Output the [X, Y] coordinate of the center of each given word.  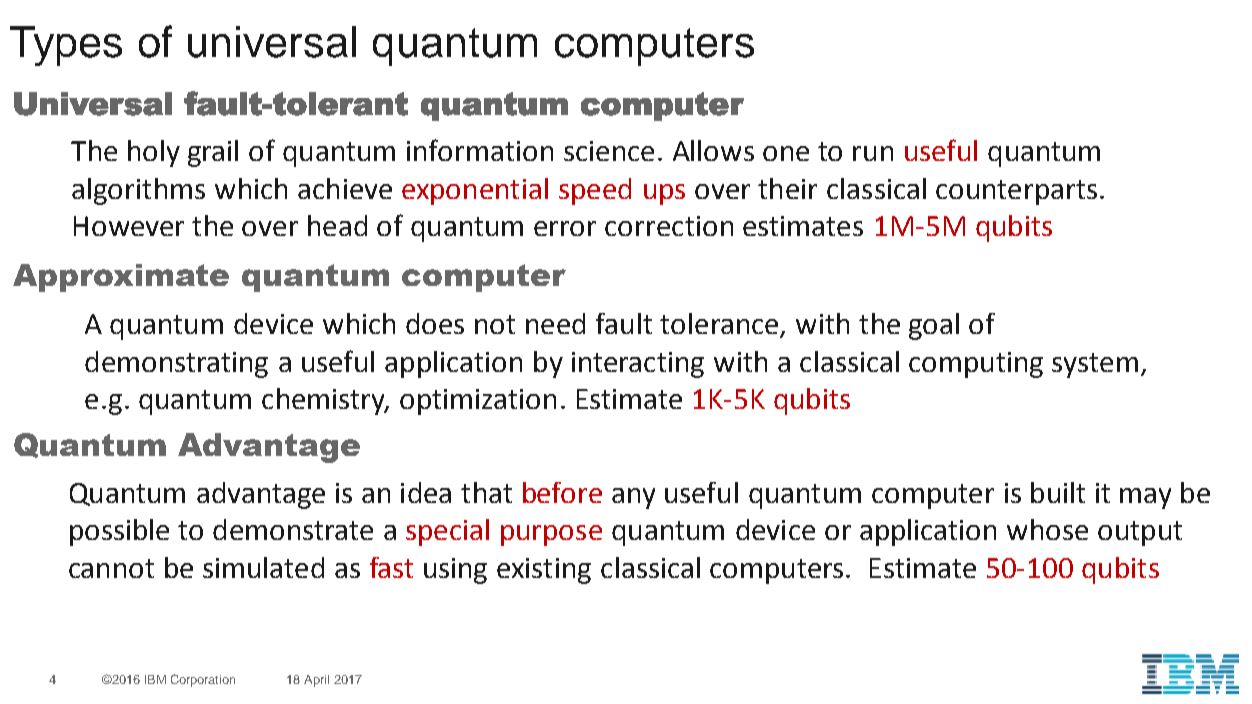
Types [66, 46]
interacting [638, 365]
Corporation [203, 680]
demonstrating [176, 364]
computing [976, 365]
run [873, 153]
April [316, 681]
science [609, 151]
